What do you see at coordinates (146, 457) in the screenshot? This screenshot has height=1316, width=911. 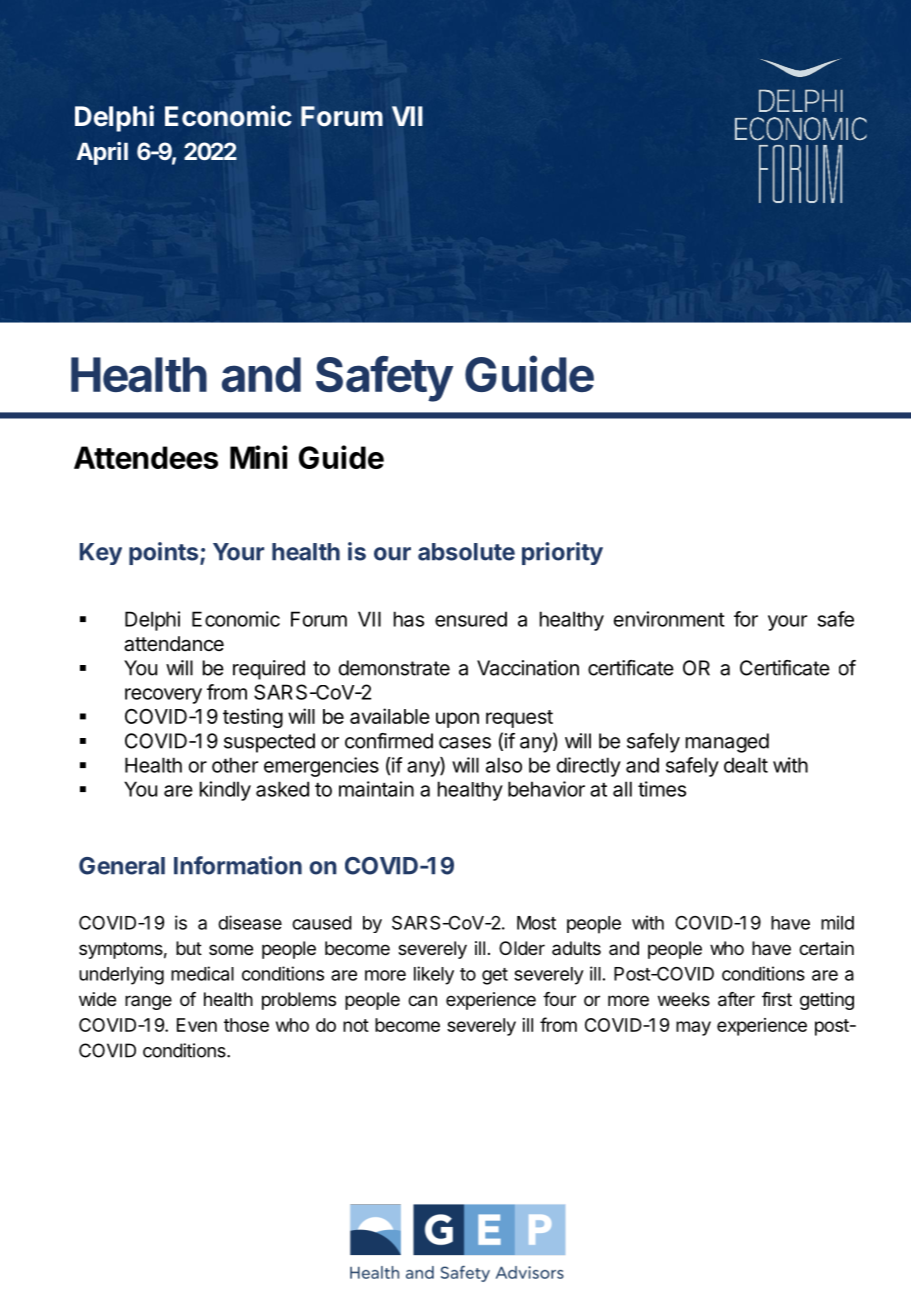 I see `Attendees` at bounding box center [146, 457].
